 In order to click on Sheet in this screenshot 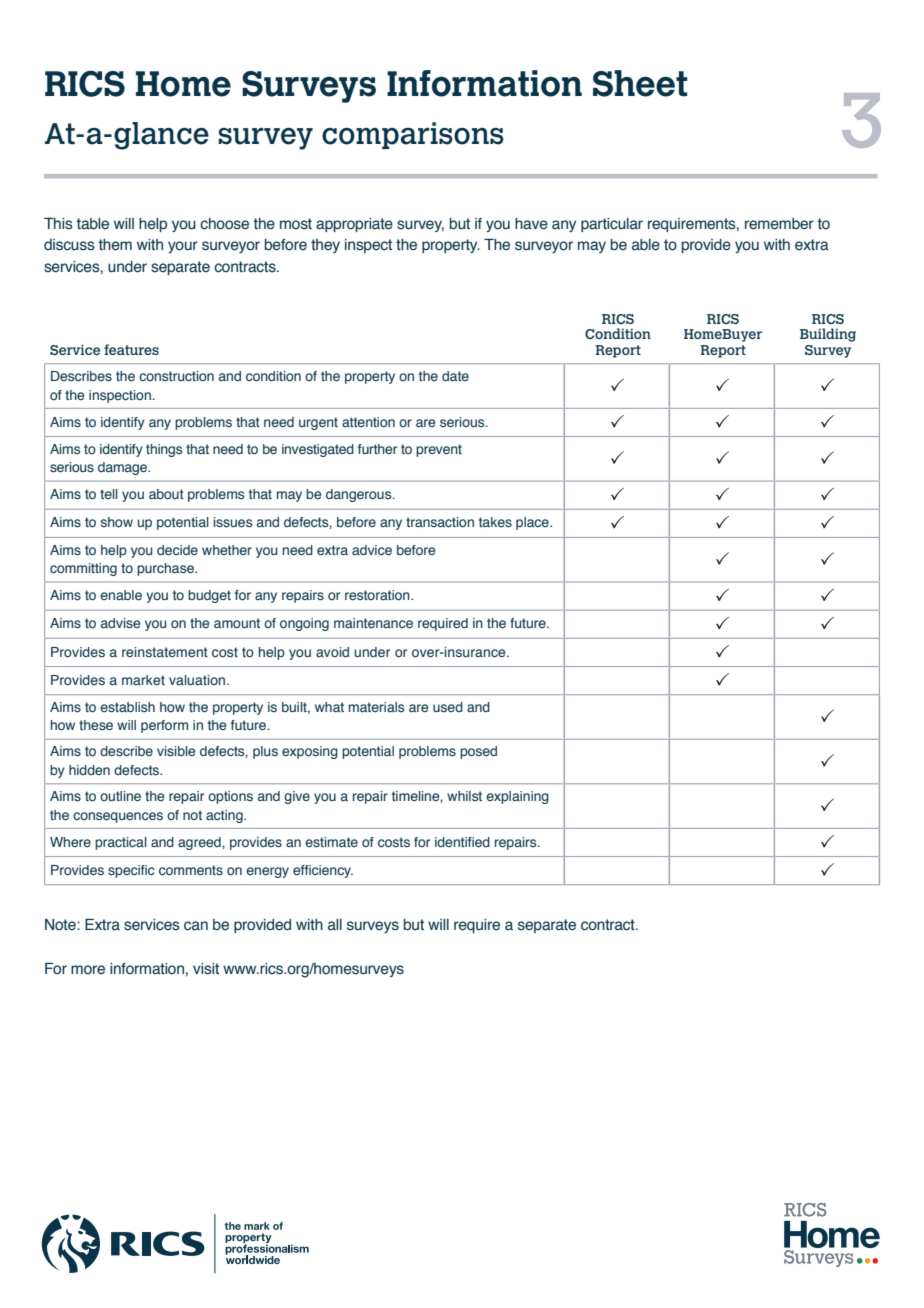, I will do `click(640, 83)`.
